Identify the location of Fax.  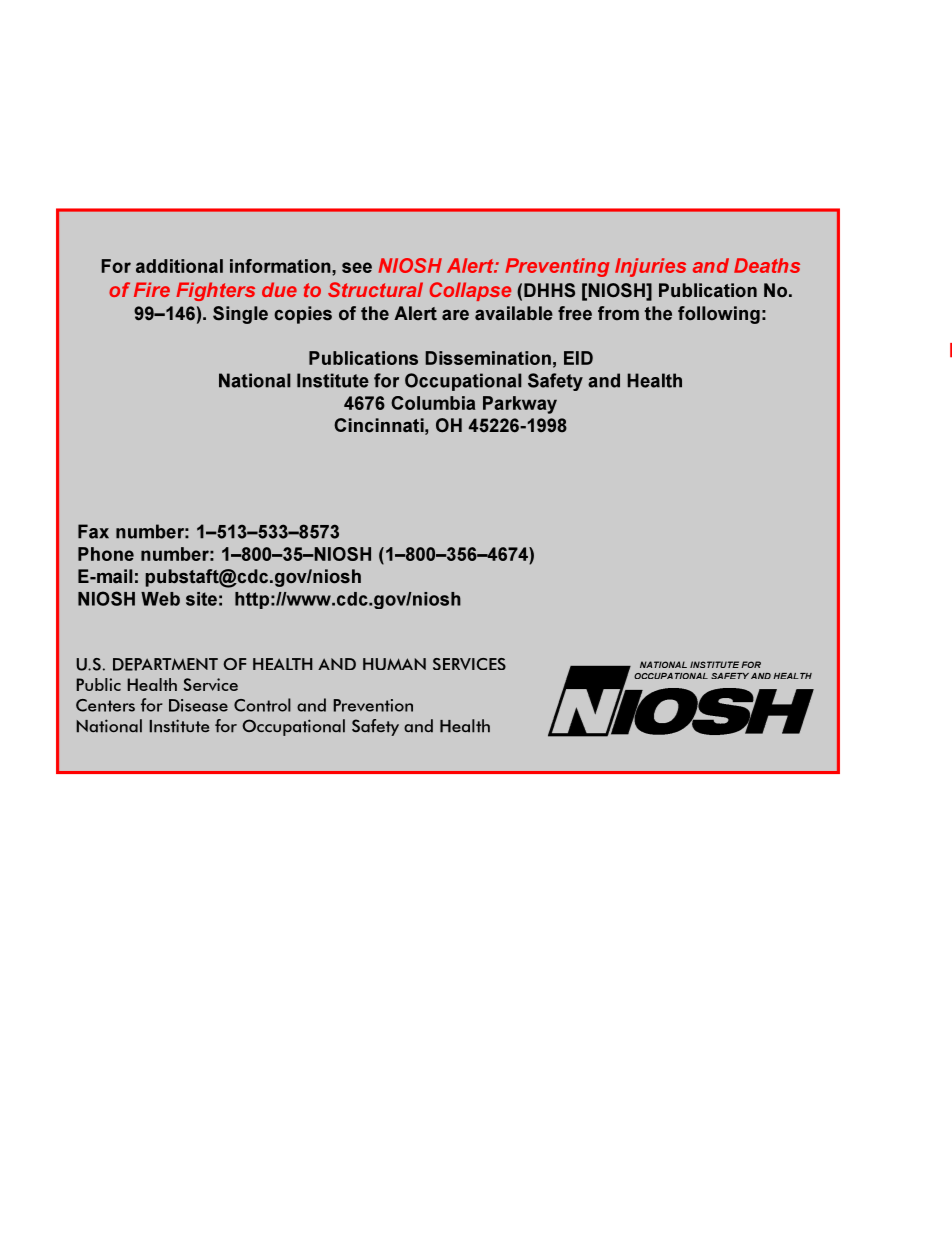
(93, 531).
